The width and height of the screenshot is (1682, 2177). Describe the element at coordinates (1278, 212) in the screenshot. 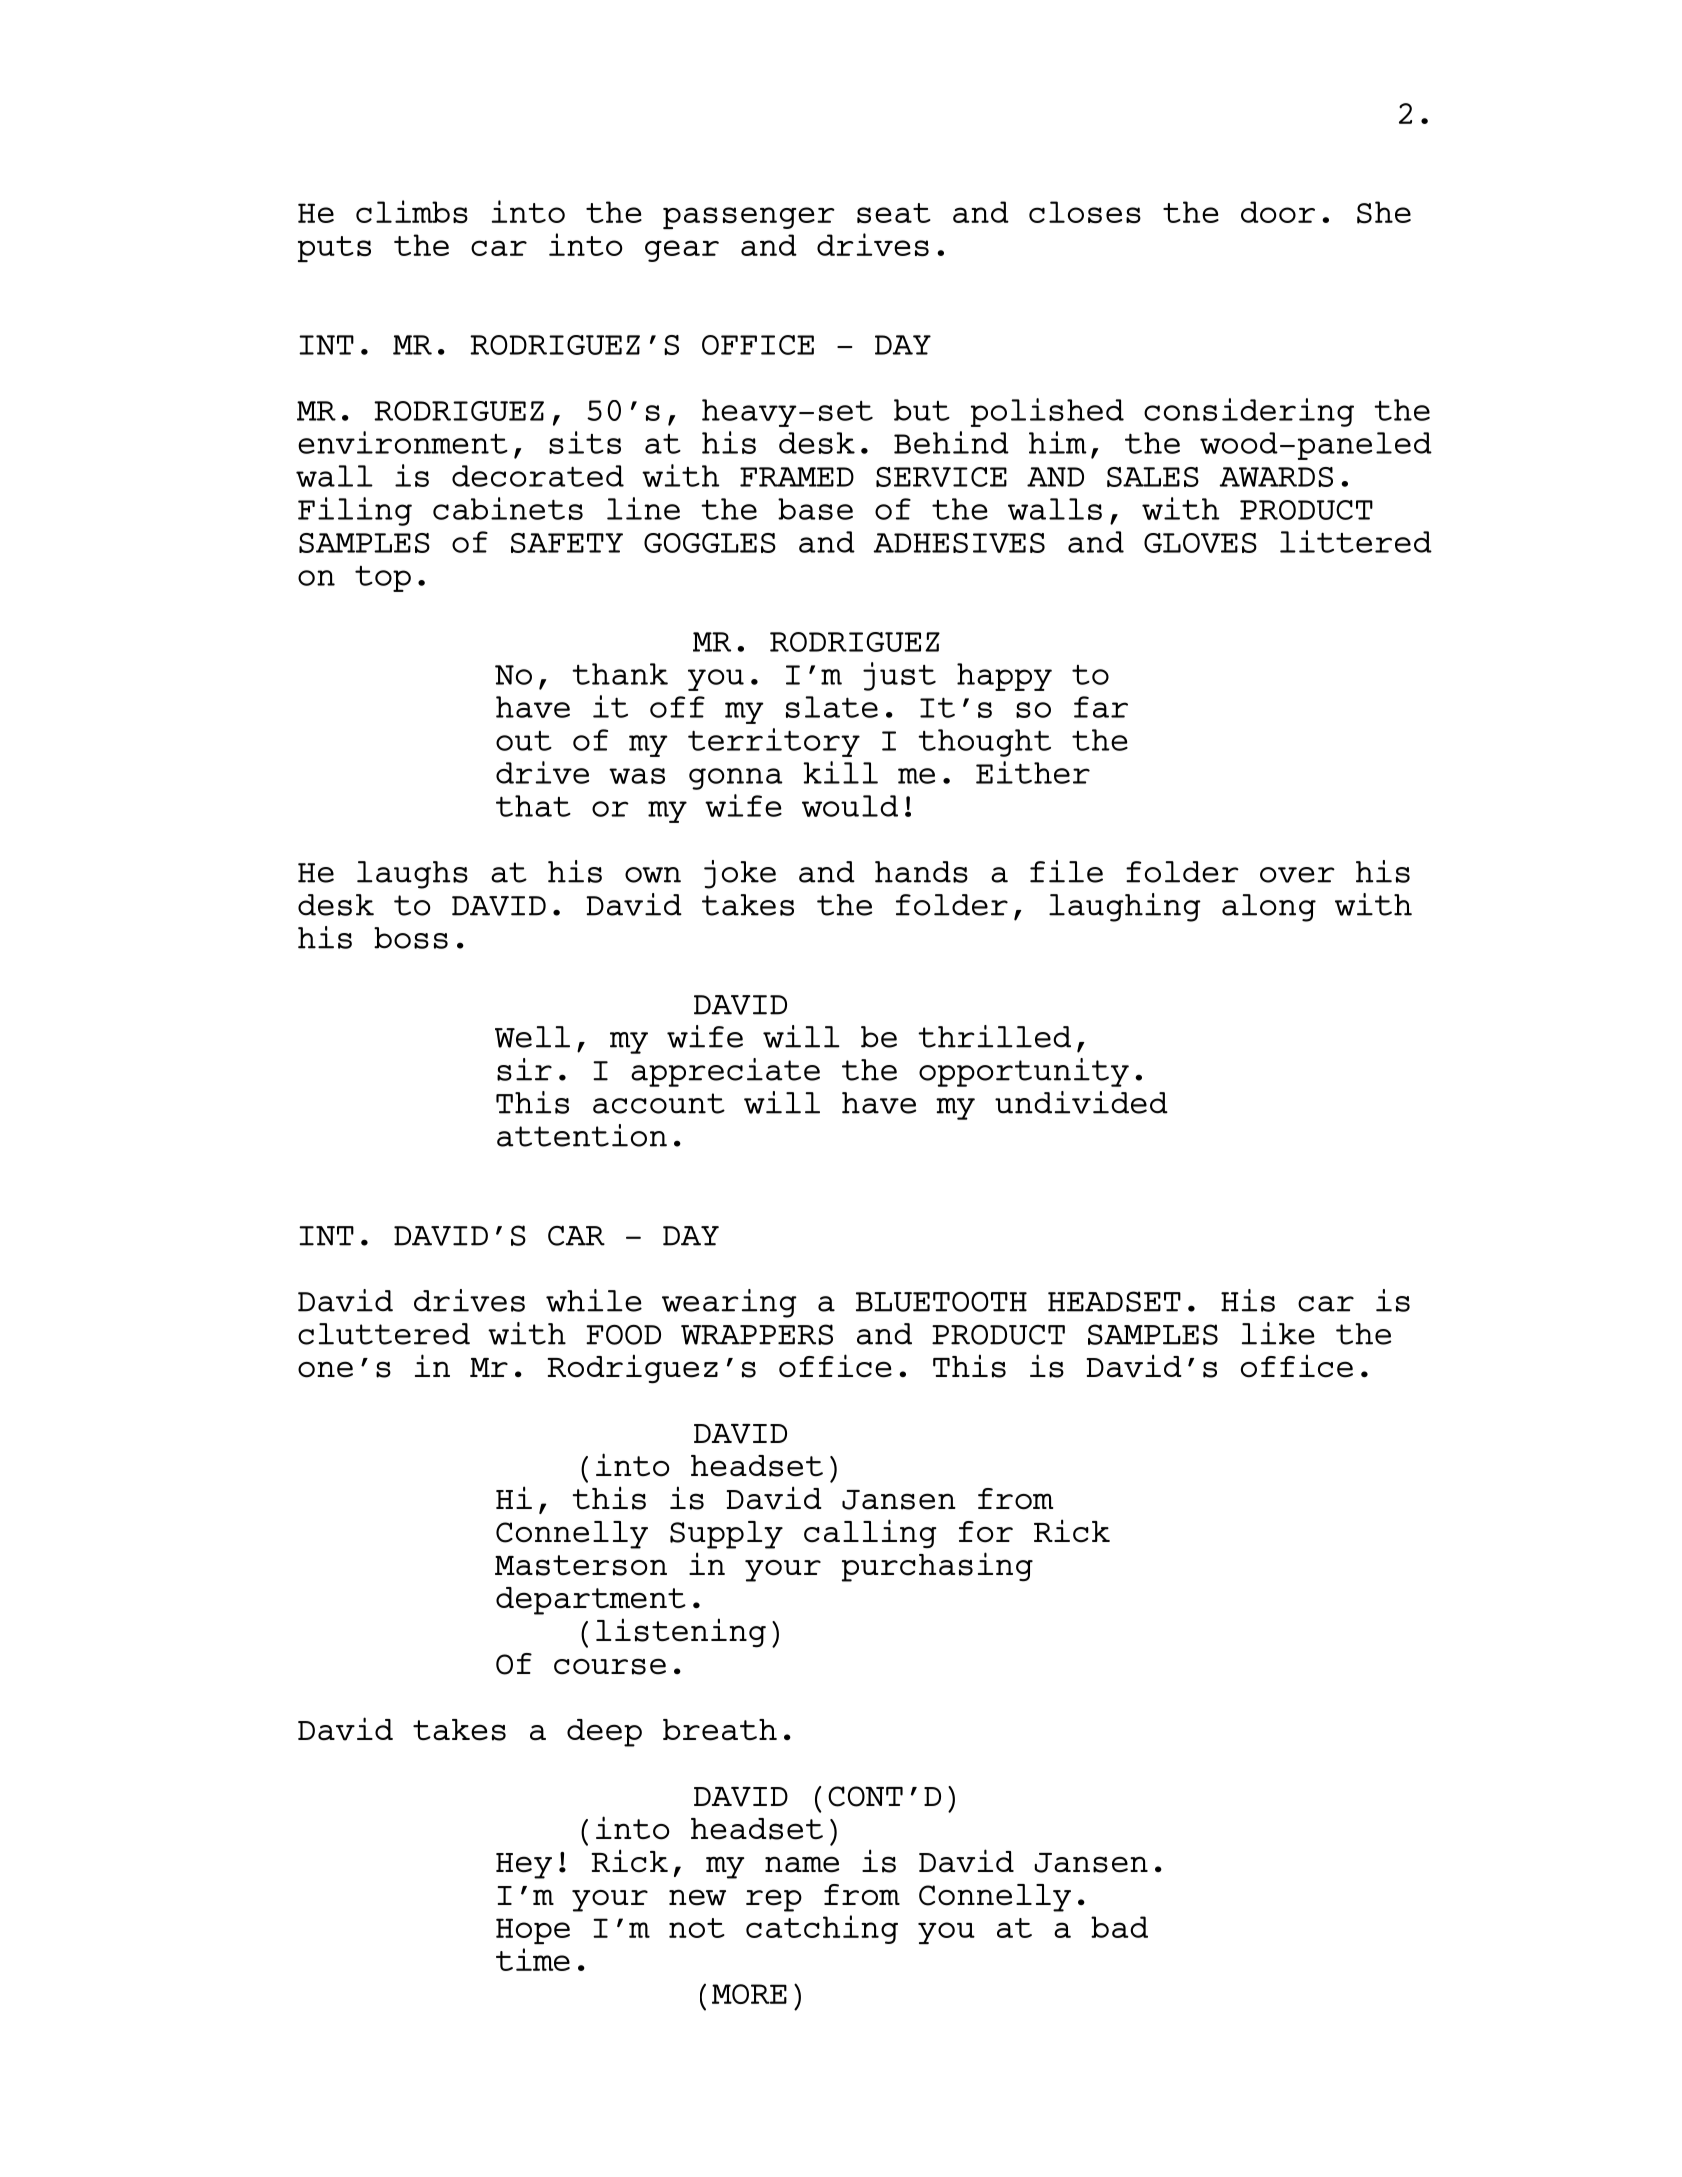

I see `door` at that location.
